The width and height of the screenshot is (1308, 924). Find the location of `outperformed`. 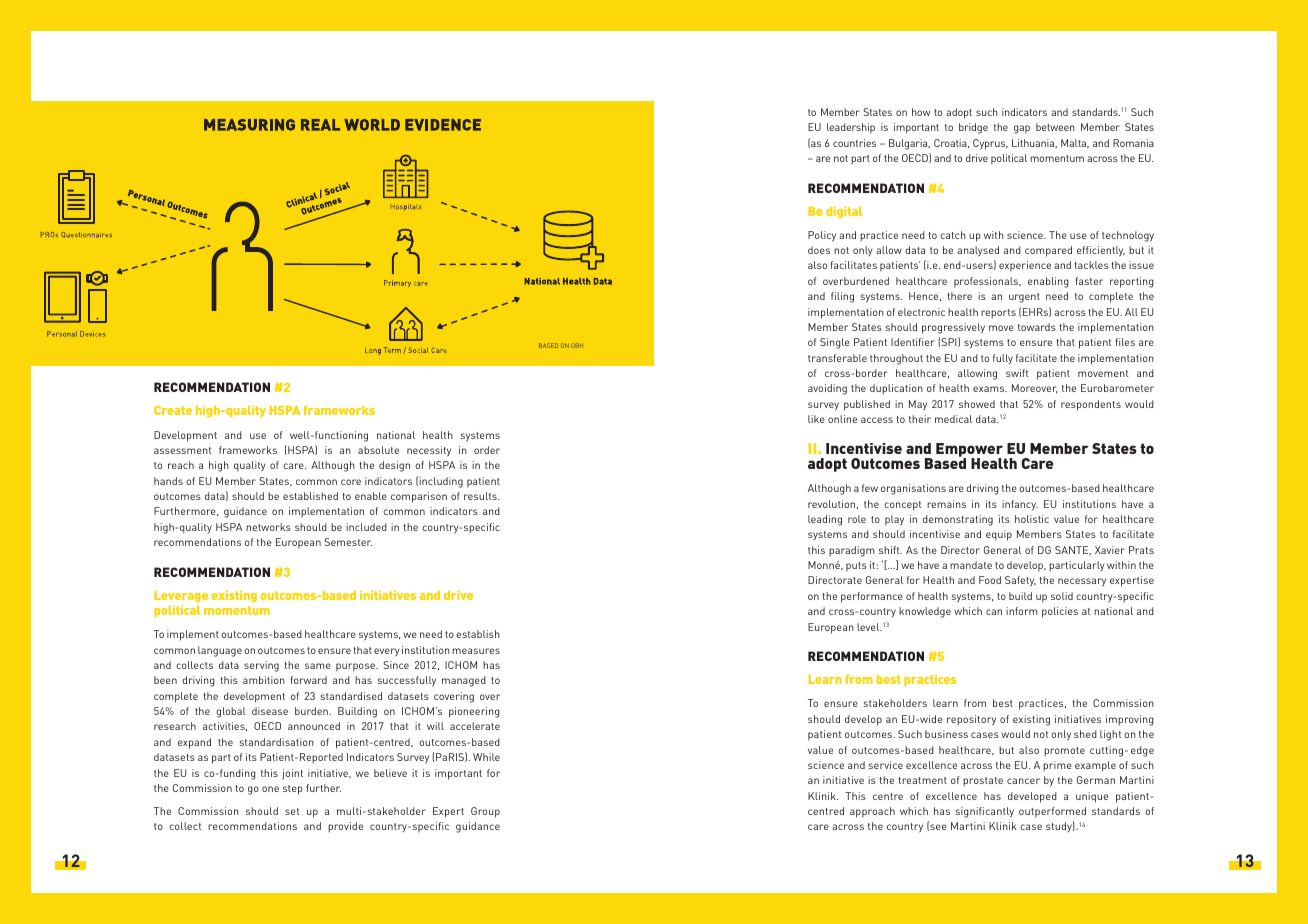

outperformed is located at coordinates (1052, 812).
